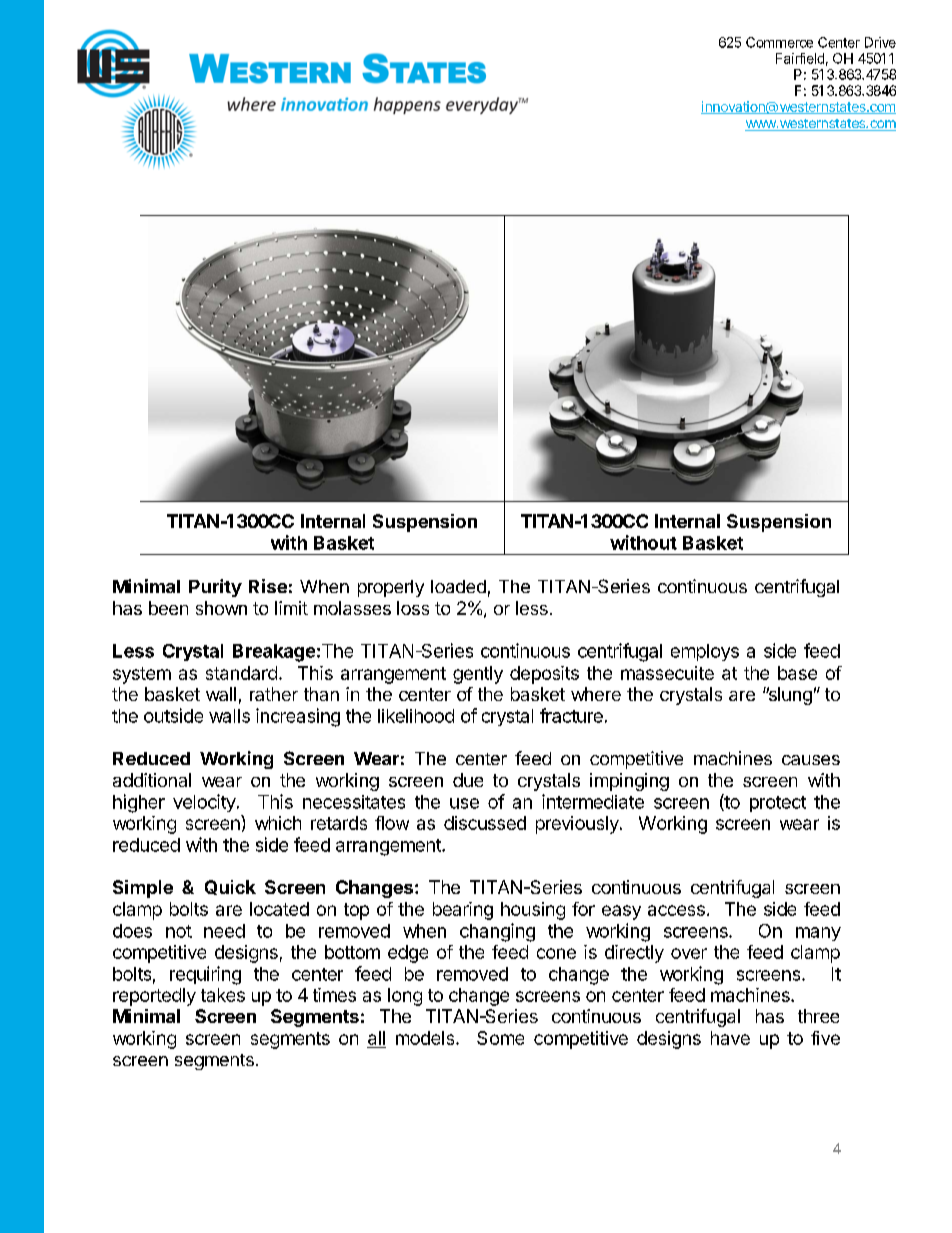  Describe the element at coordinates (215, 588) in the document. I see `Purity` at that location.
